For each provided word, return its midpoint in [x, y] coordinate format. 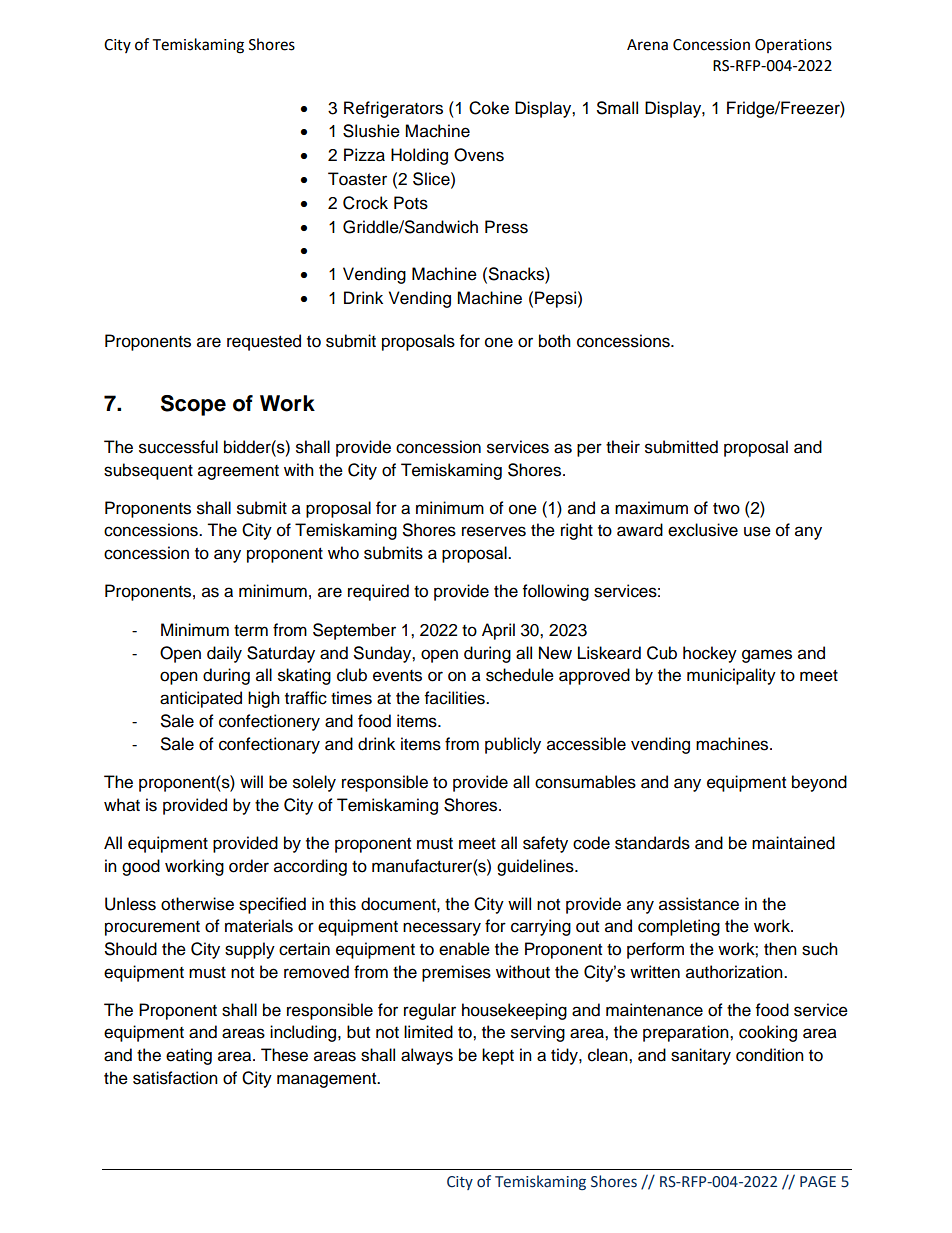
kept [498, 1056]
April [498, 631]
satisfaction [175, 1078]
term [251, 631]
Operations [793, 46]
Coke [489, 108]
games [767, 656]
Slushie [371, 131]
